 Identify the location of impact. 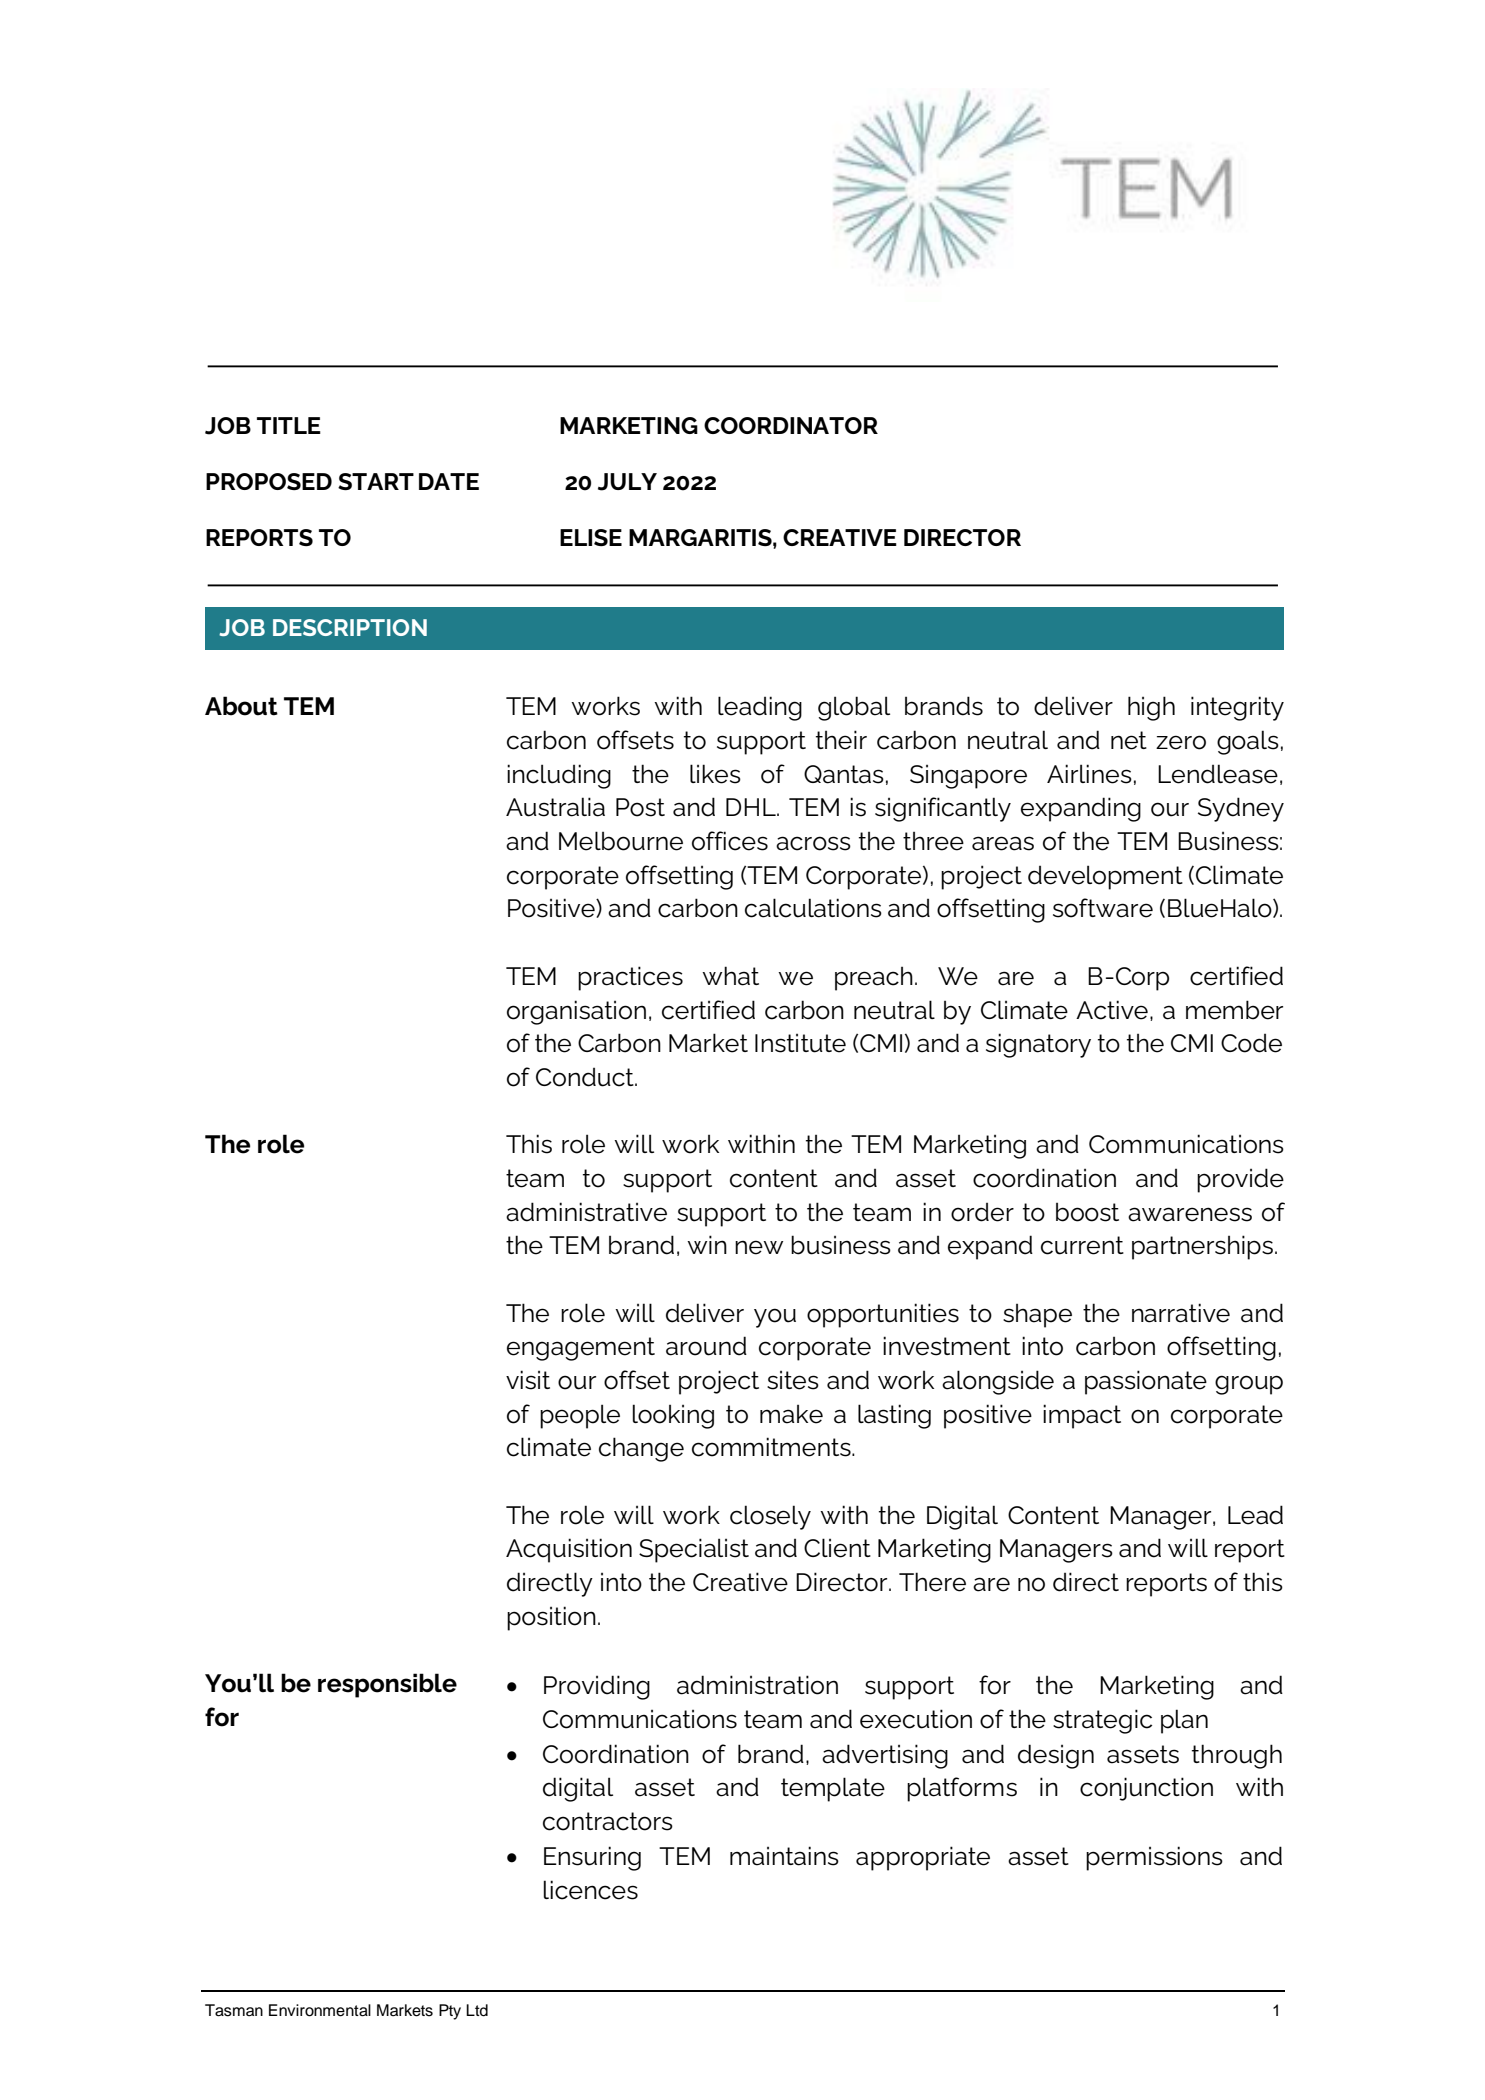
(1082, 1416).
